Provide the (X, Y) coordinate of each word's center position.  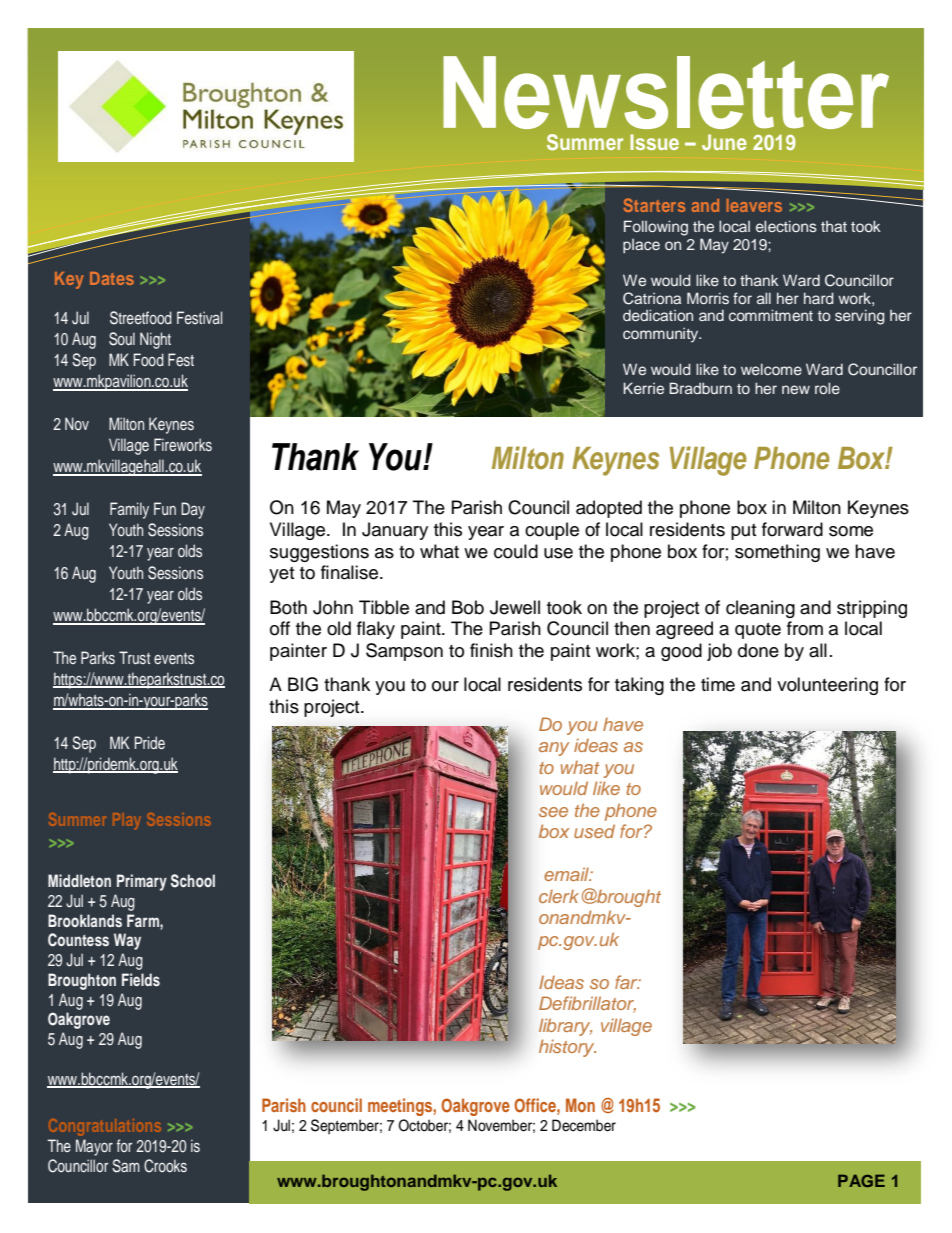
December (584, 1125)
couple (552, 531)
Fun (165, 508)
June (724, 142)
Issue (654, 142)
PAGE (861, 1180)
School (193, 881)
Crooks (165, 1166)
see (553, 812)
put (743, 532)
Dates (112, 278)
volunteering (827, 686)
